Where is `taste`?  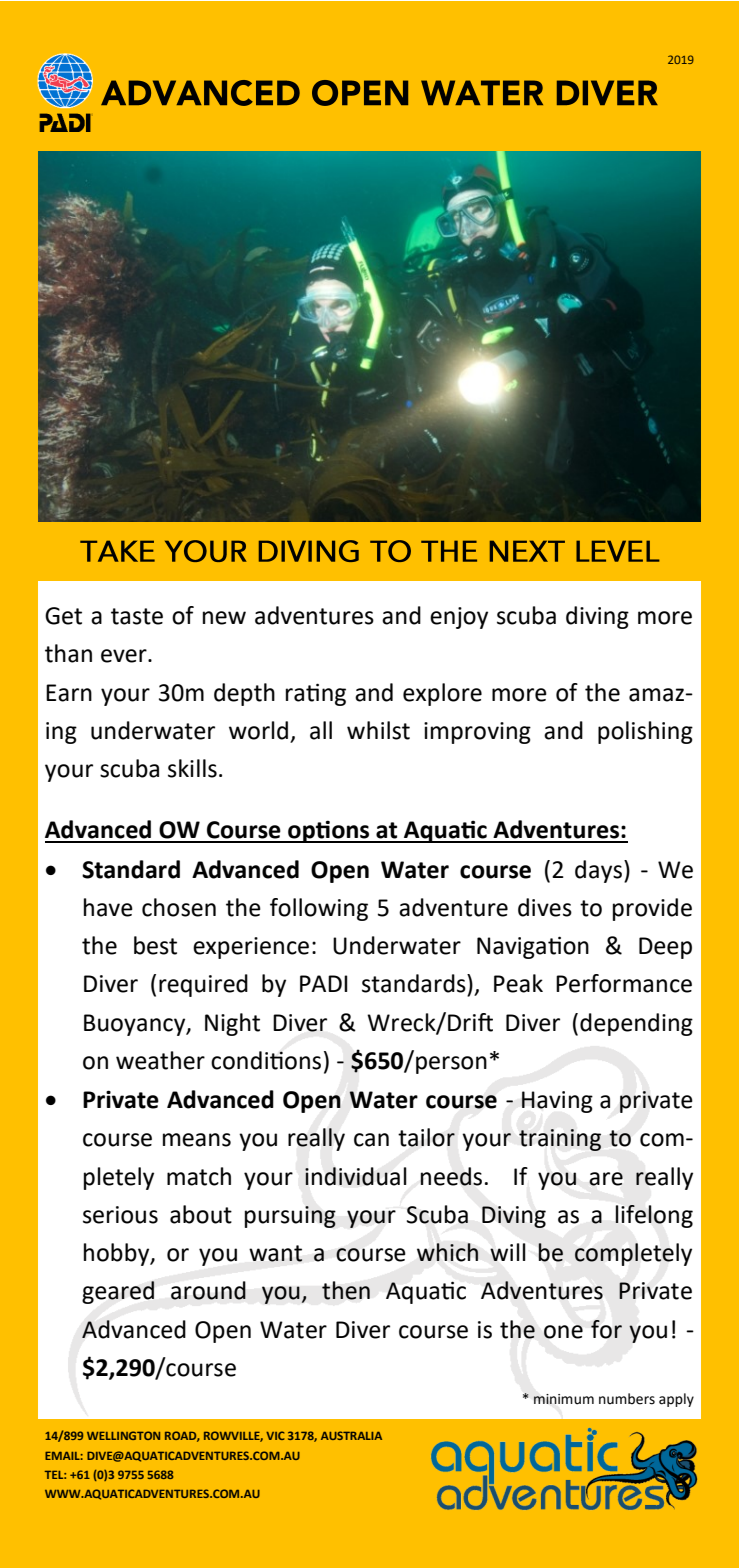 taste is located at coordinates (137, 616).
